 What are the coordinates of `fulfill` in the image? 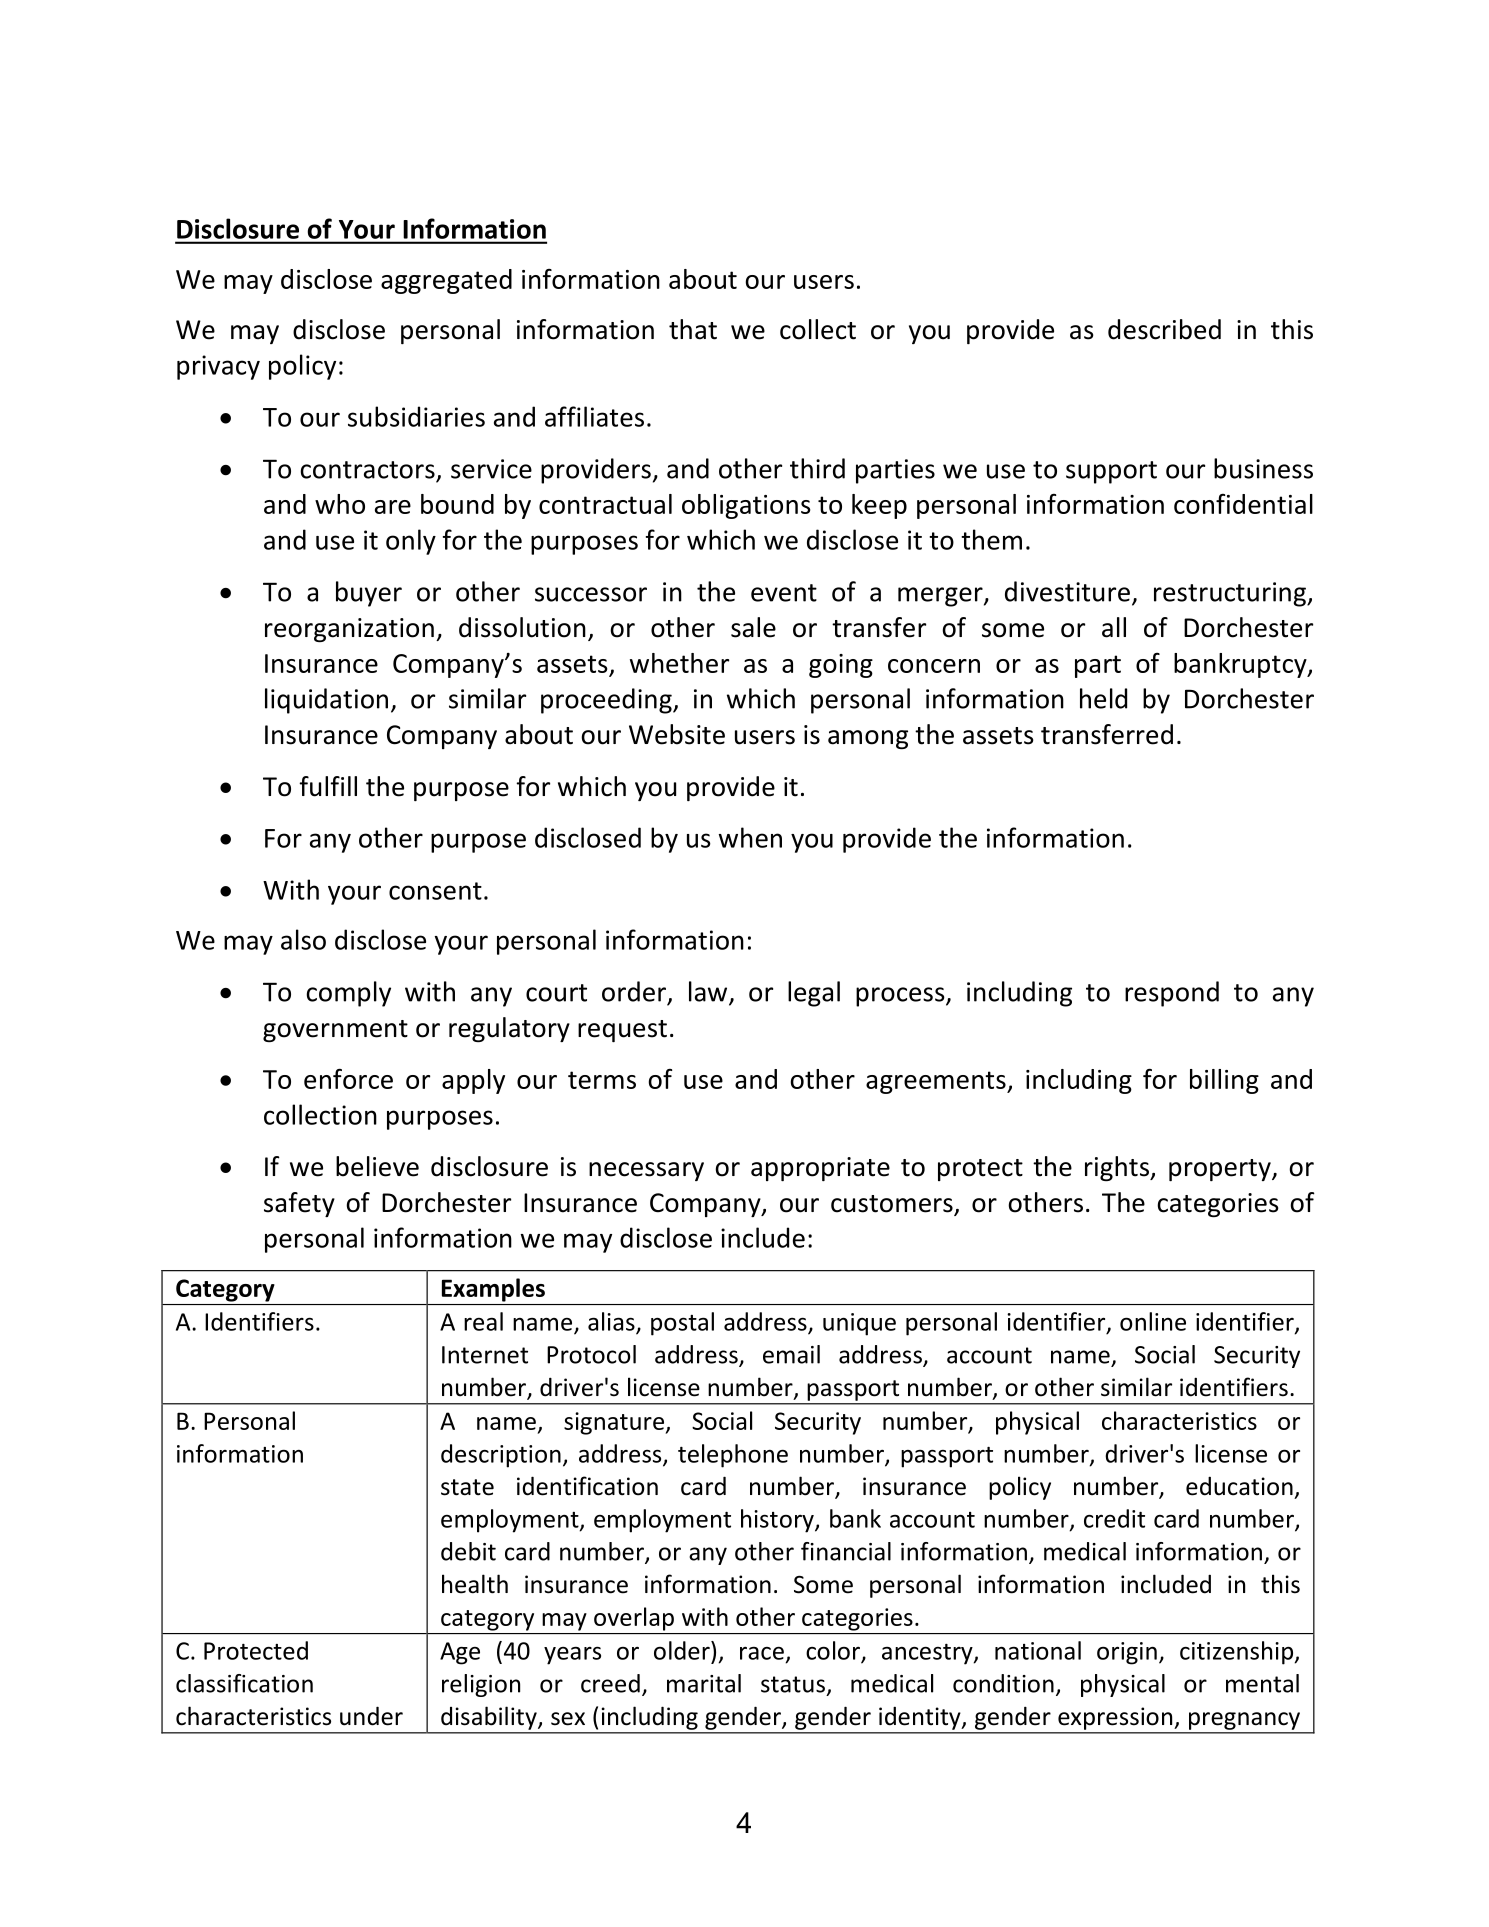 It's located at (328, 786).
